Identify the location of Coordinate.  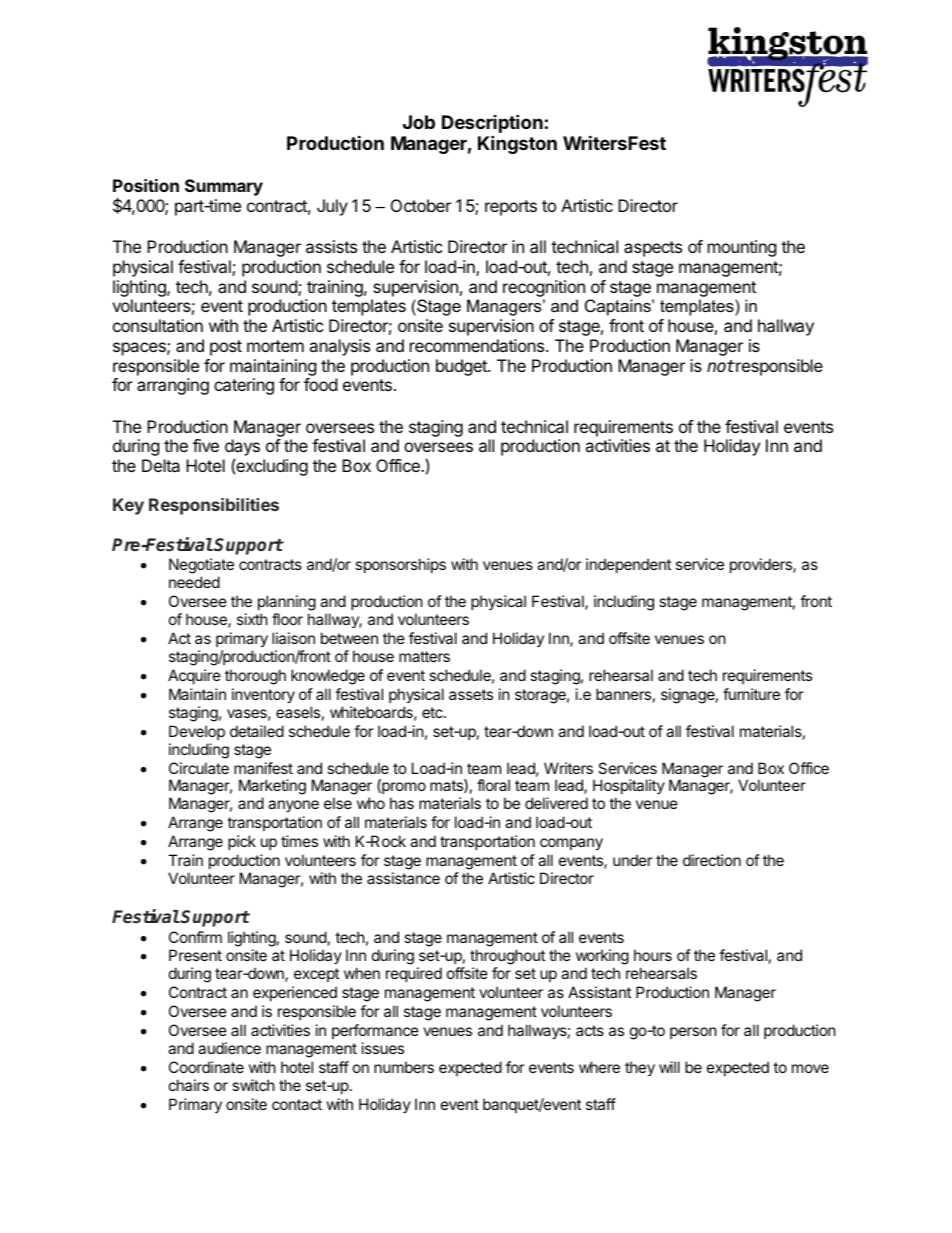
(206, 1067).
